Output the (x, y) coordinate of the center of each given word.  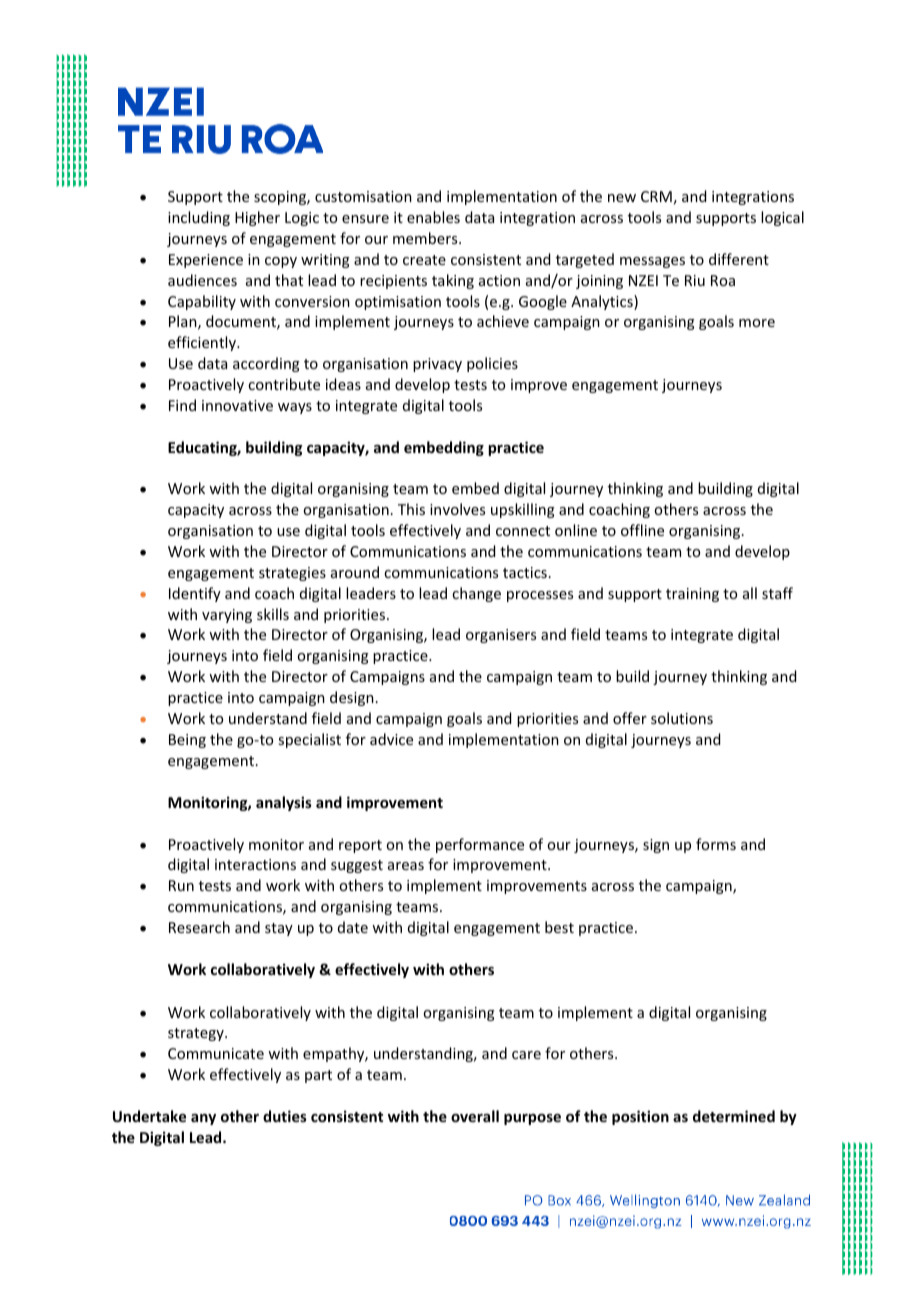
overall (475, 1116)
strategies (292, 574)
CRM (656, 196)
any (203, 1119)
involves (457, 509)
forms (716, 844)
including (199, 218)
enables (433, 217)
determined (734, 1116)
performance (480, 845)
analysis (284, 803)
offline (642, 530)
